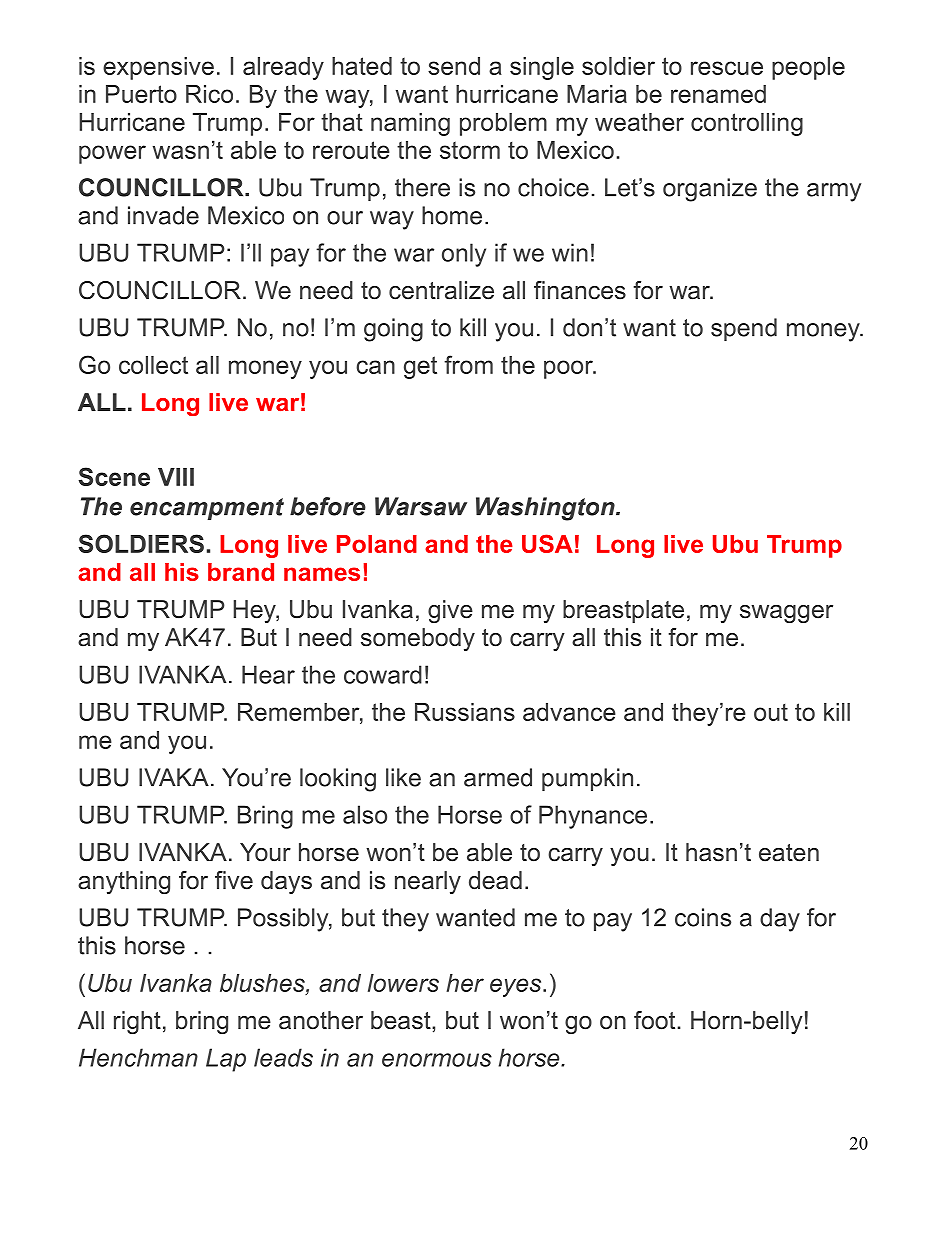 This screenshot has width=952, height=1233. I want to click on Rico, so click(209, 94).
